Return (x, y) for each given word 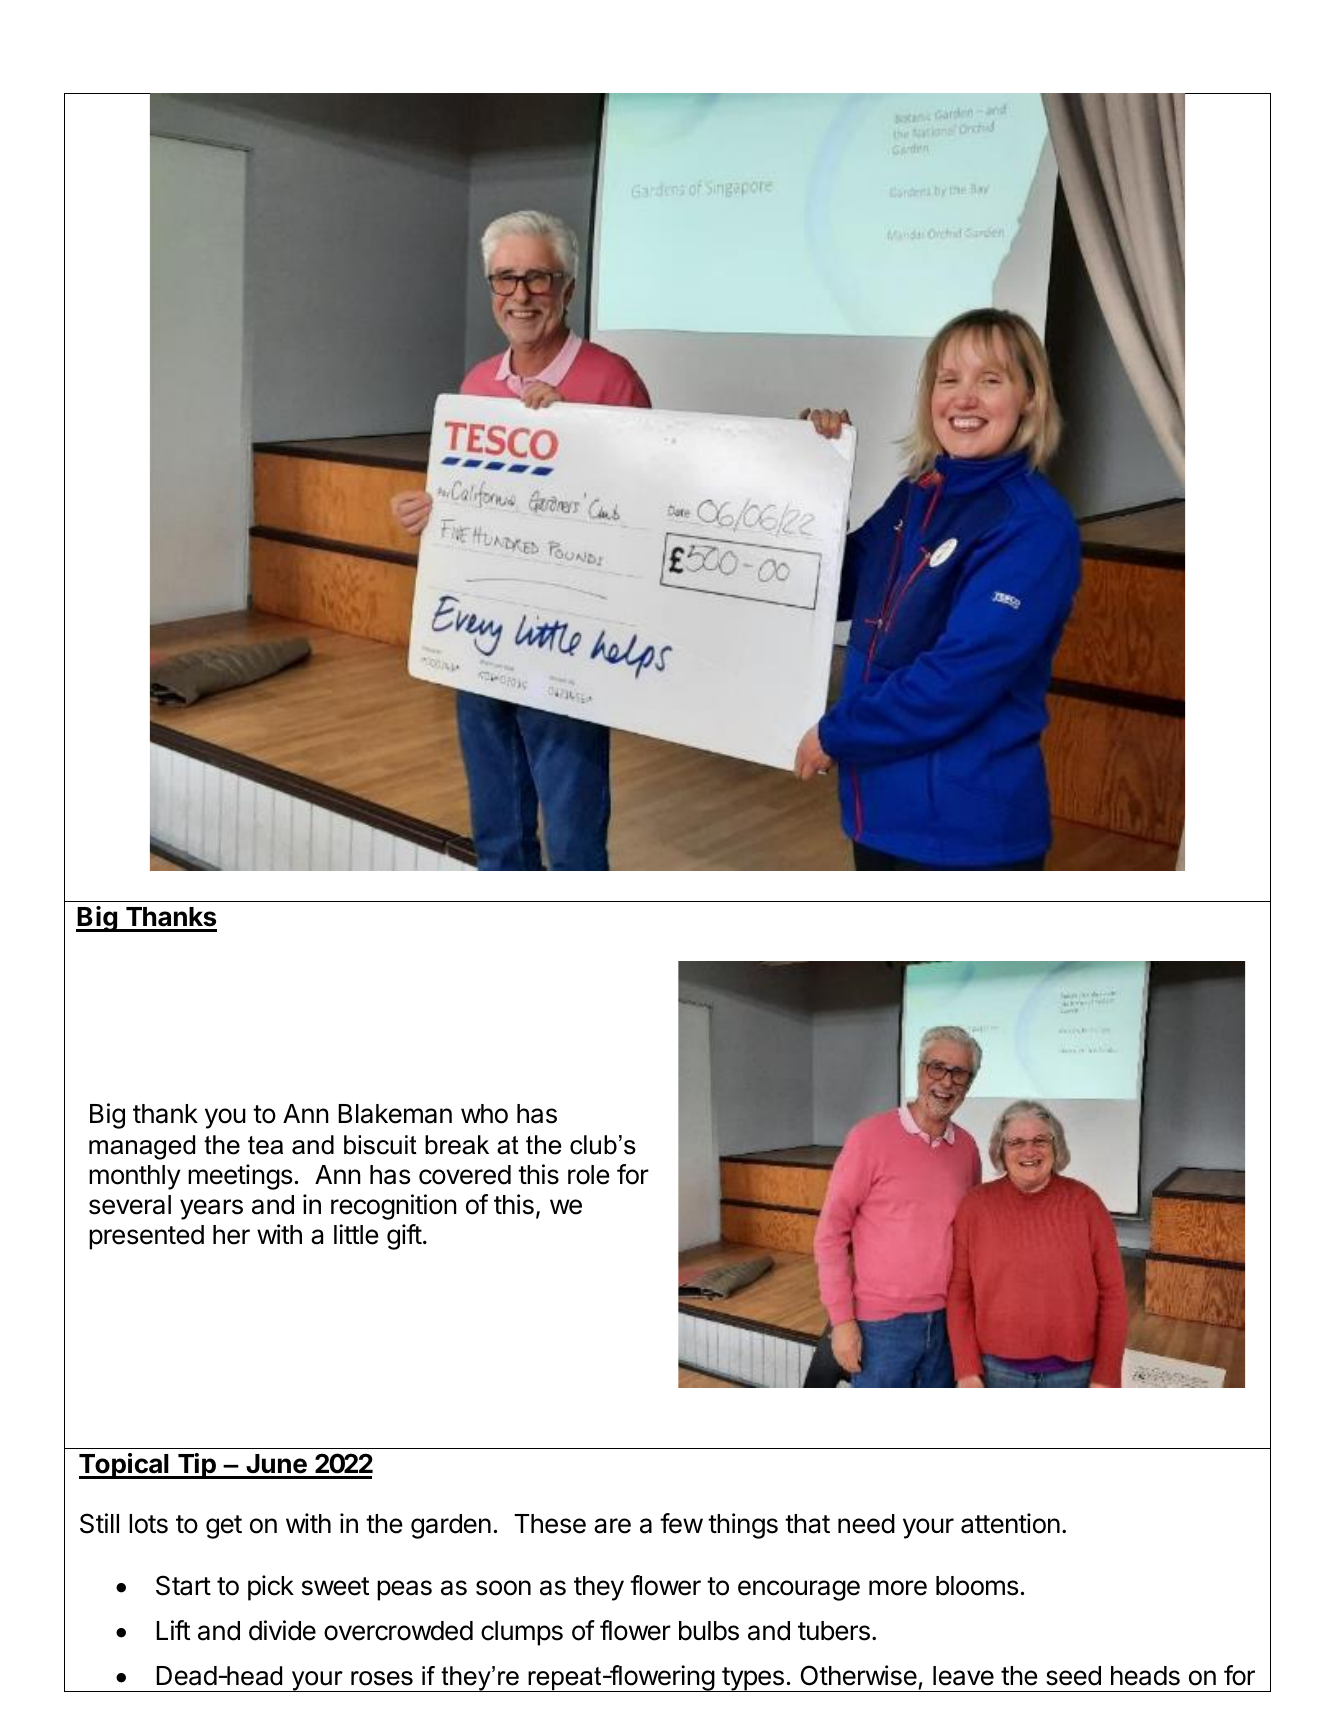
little (356, 1234)
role (589, 1175)
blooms (977, 1586)
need (866, 1524)
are (612, 1526)
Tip (196, 1466)
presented (146, 1237)
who (484, 1114)
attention (1010, 1523)
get (224, 1527)
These (550, 1524)
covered (465, 1175)
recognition (394, 1207)
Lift (173, 1630)
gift (404, 1237)
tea (265, 1145)
